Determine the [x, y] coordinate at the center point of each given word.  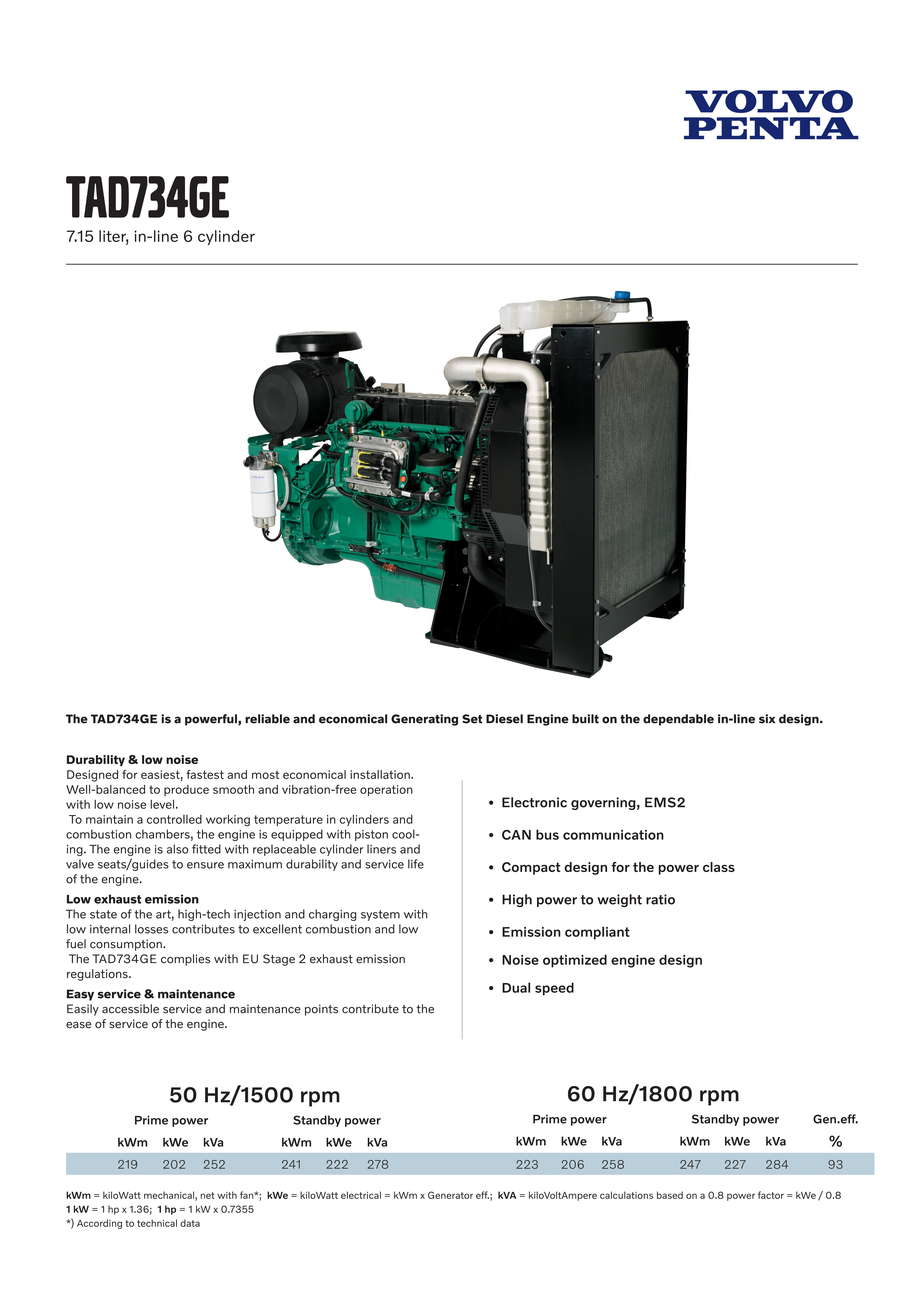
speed [554, 989]
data [190, 1223]
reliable [267, 719]
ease [78, 1025]
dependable [678, 720]
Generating [424, 720]
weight [619, 900]
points [321, 1010]
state [103, 914]
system [380, 915]
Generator [450, 1195]
